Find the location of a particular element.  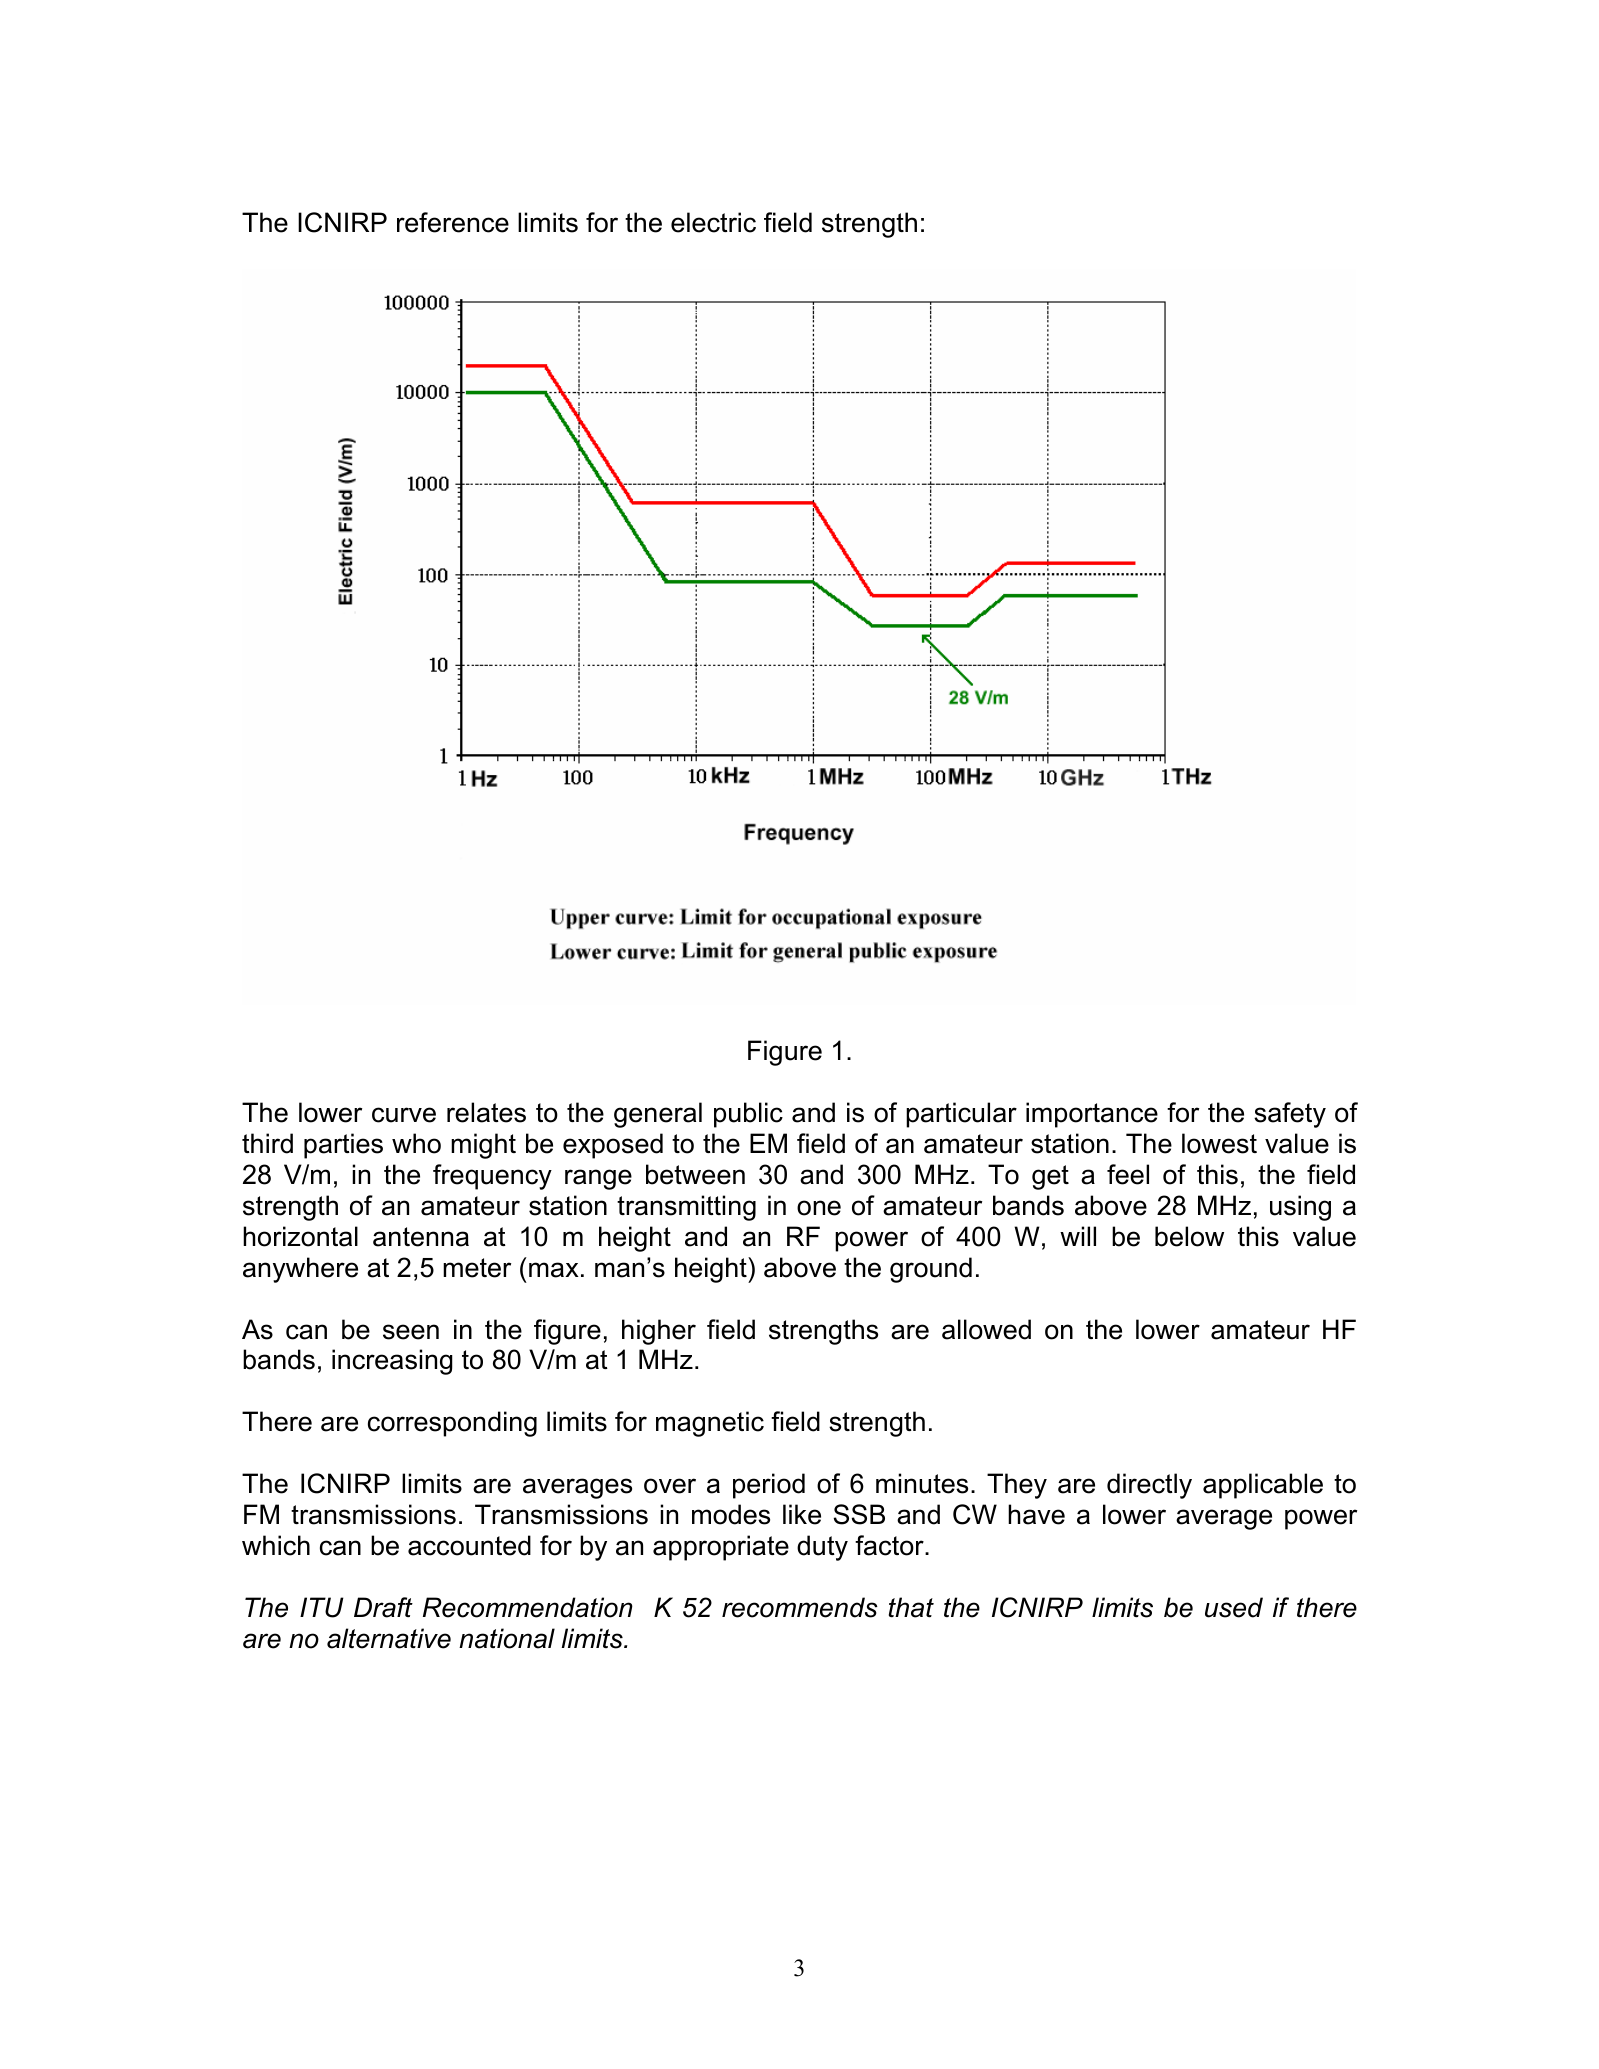

electric is located at coordinates (713, 222).
